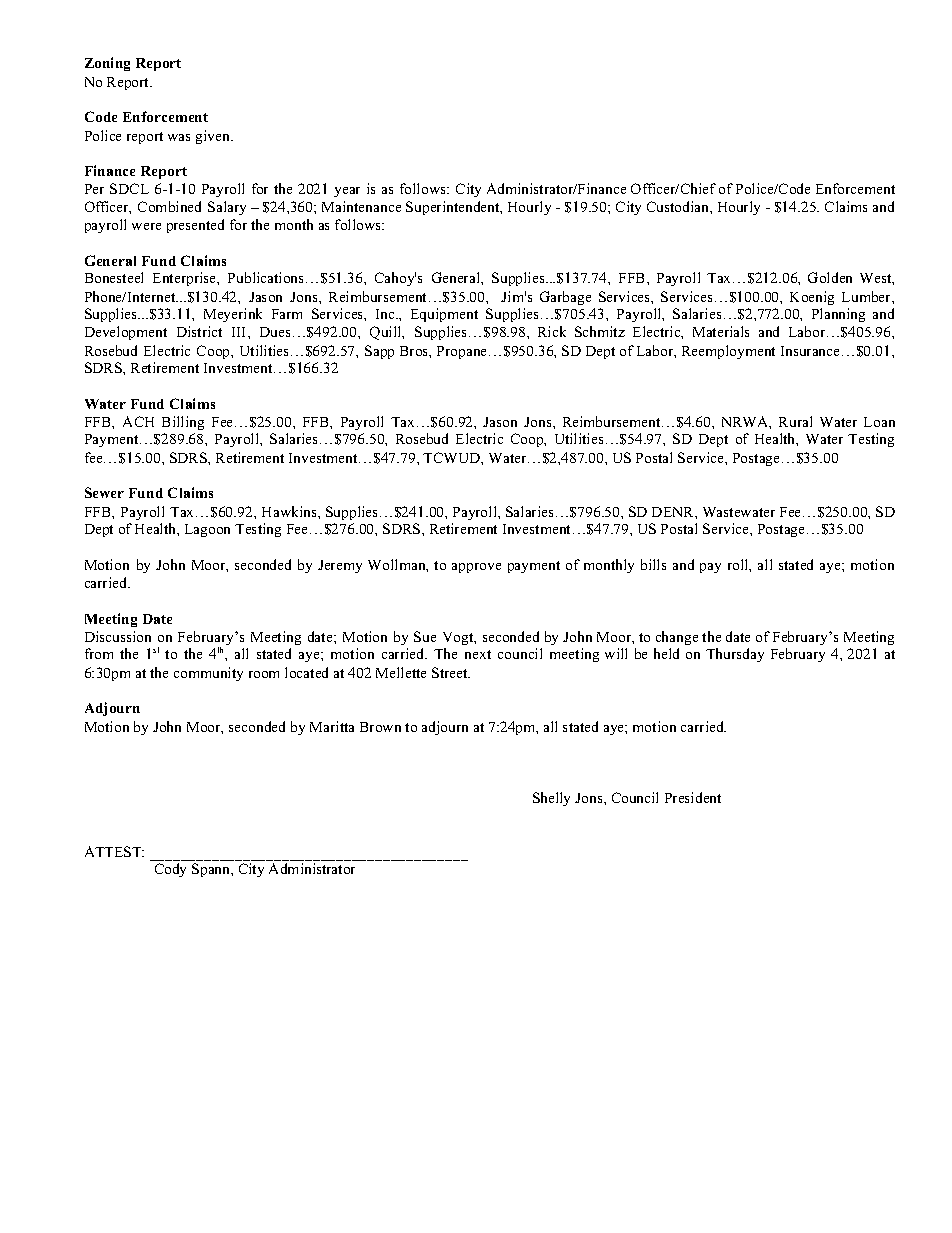 The width and height of the screenshot is (952, 1233). I want to click on Garbage, so click(565, 298).
